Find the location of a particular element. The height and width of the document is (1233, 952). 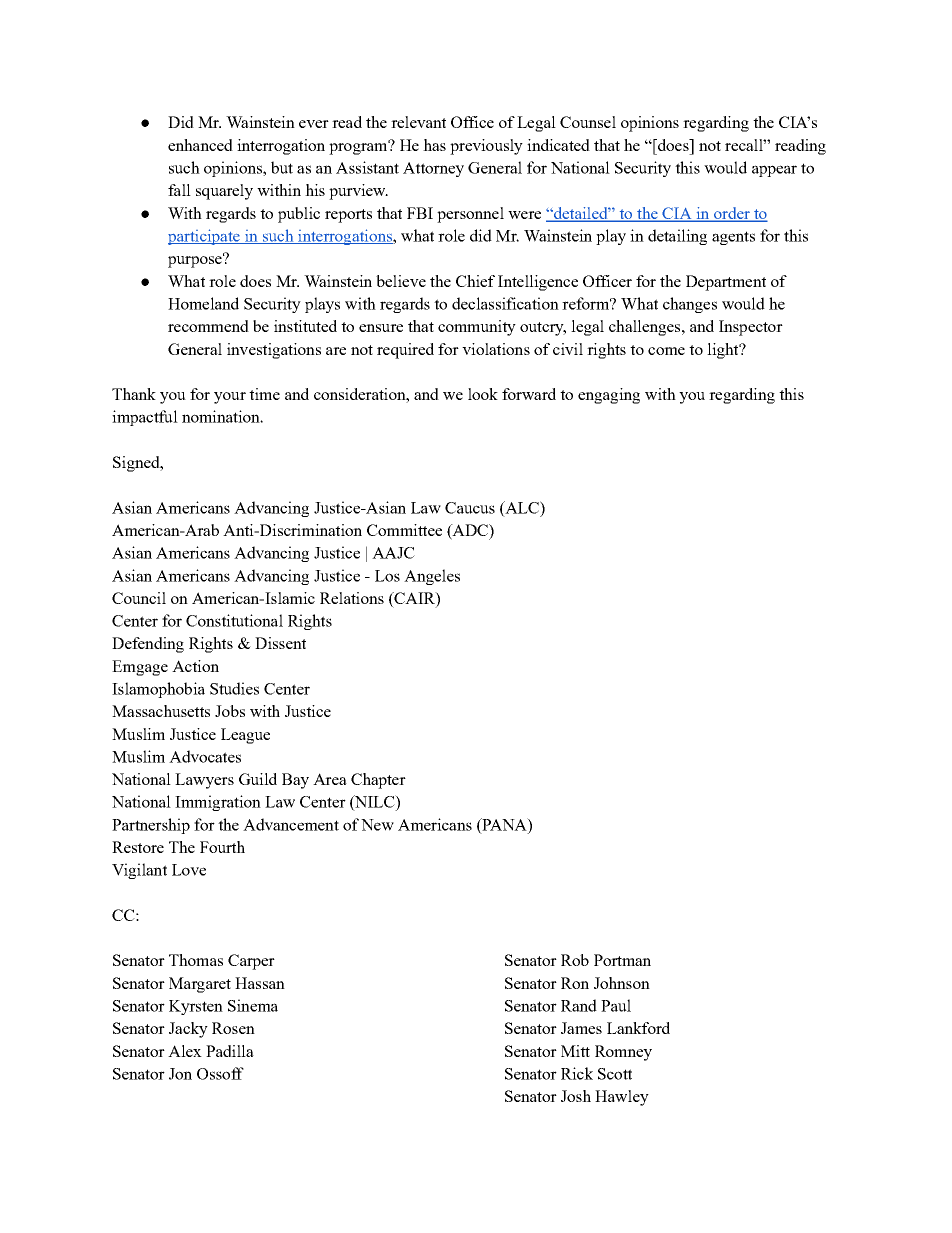

Rick is located at coordinates (577, 1073).
